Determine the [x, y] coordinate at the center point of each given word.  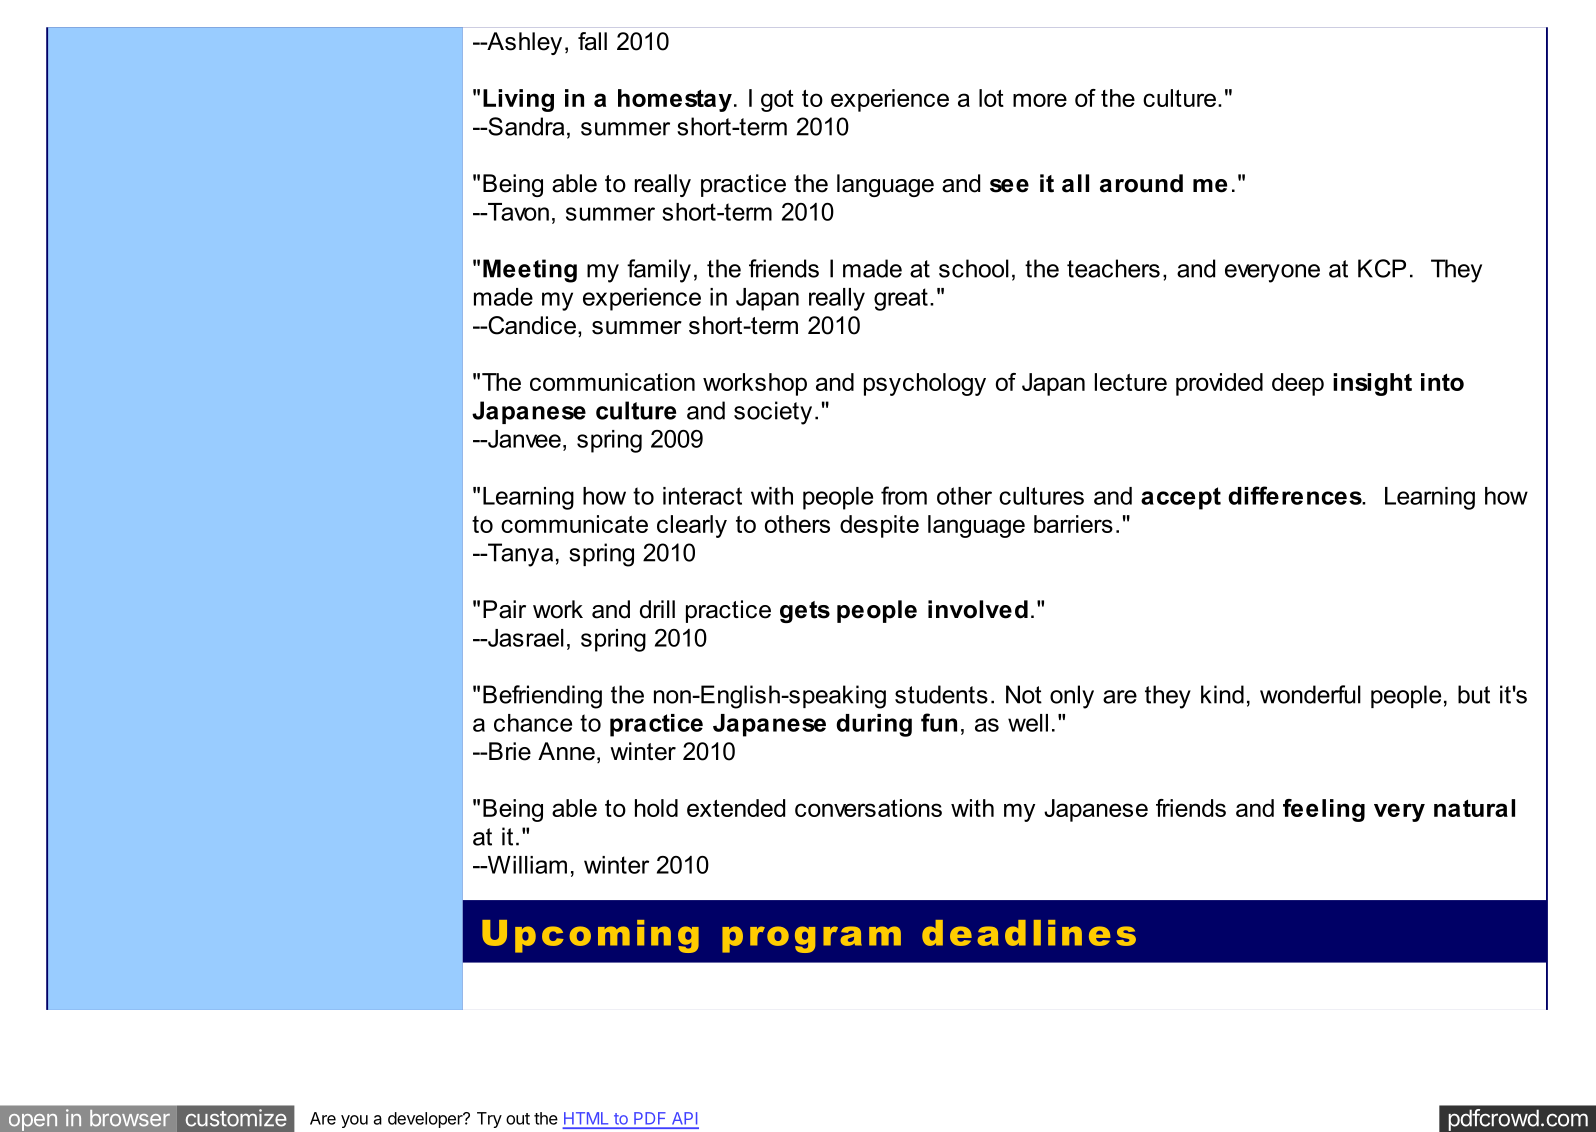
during [874, 725]
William [526, 865]
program [811, 939]
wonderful [1310, 694]
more [1040, 100]
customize [236, 1118]
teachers [1113, 268]
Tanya [519, 555]
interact [702, 496]
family [659, 271]
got [777, 101]
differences [1296, 495]
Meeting [530, 271]
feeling [1324, 810]
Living [518, 100]
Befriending [542, 697]
